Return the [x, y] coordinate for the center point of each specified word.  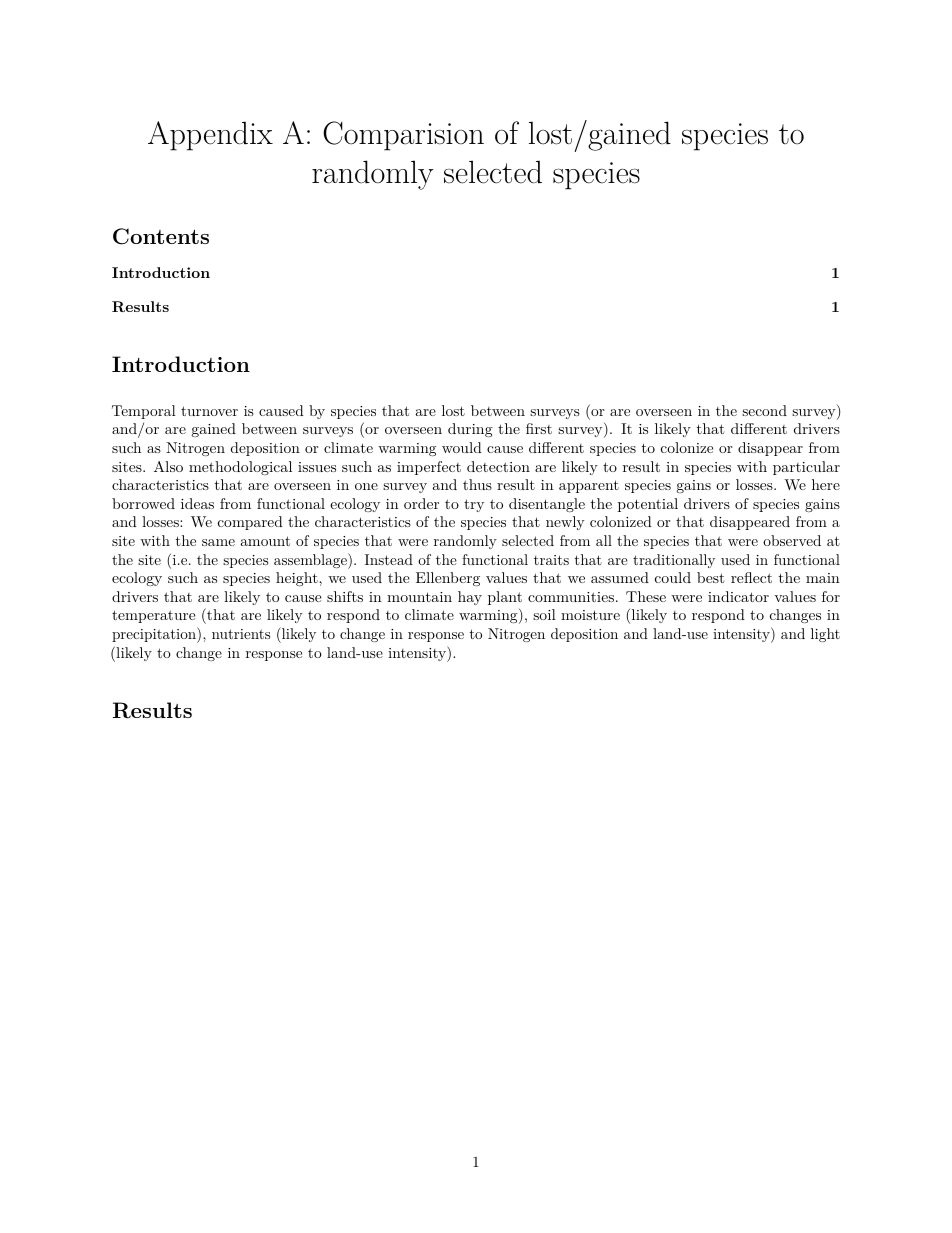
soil [544, 614]
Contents [161, 236]
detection [498, 466]
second [764, 410]
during [470, 430]
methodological [240, 468]
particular [806, 468]
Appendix [210, 136]
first [539, 428]
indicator [738, 596]
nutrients [241, 634]
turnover [209, 411]
